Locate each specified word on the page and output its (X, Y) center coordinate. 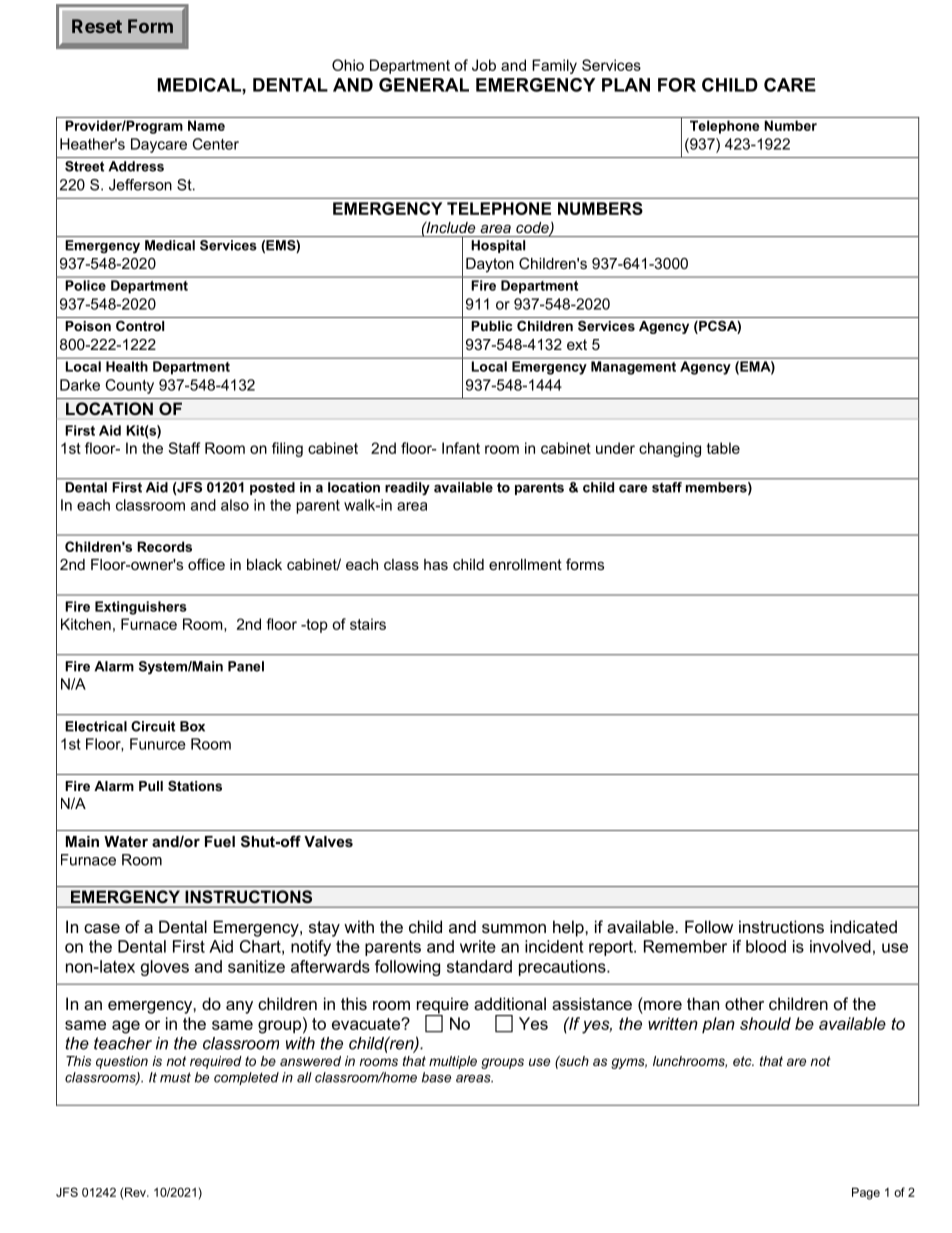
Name (206, 125)
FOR (677, 85)
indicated (863, 926)
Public (491, 326)
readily (407, 488)
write (478, 946)
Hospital (498, 246)
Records (164, 546)
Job (484, 65)
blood (766, 946)
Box (192, 726)
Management (633, 368)
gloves (165, 968)
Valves (328, 841)
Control (140, 326)
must (175, 1077)
